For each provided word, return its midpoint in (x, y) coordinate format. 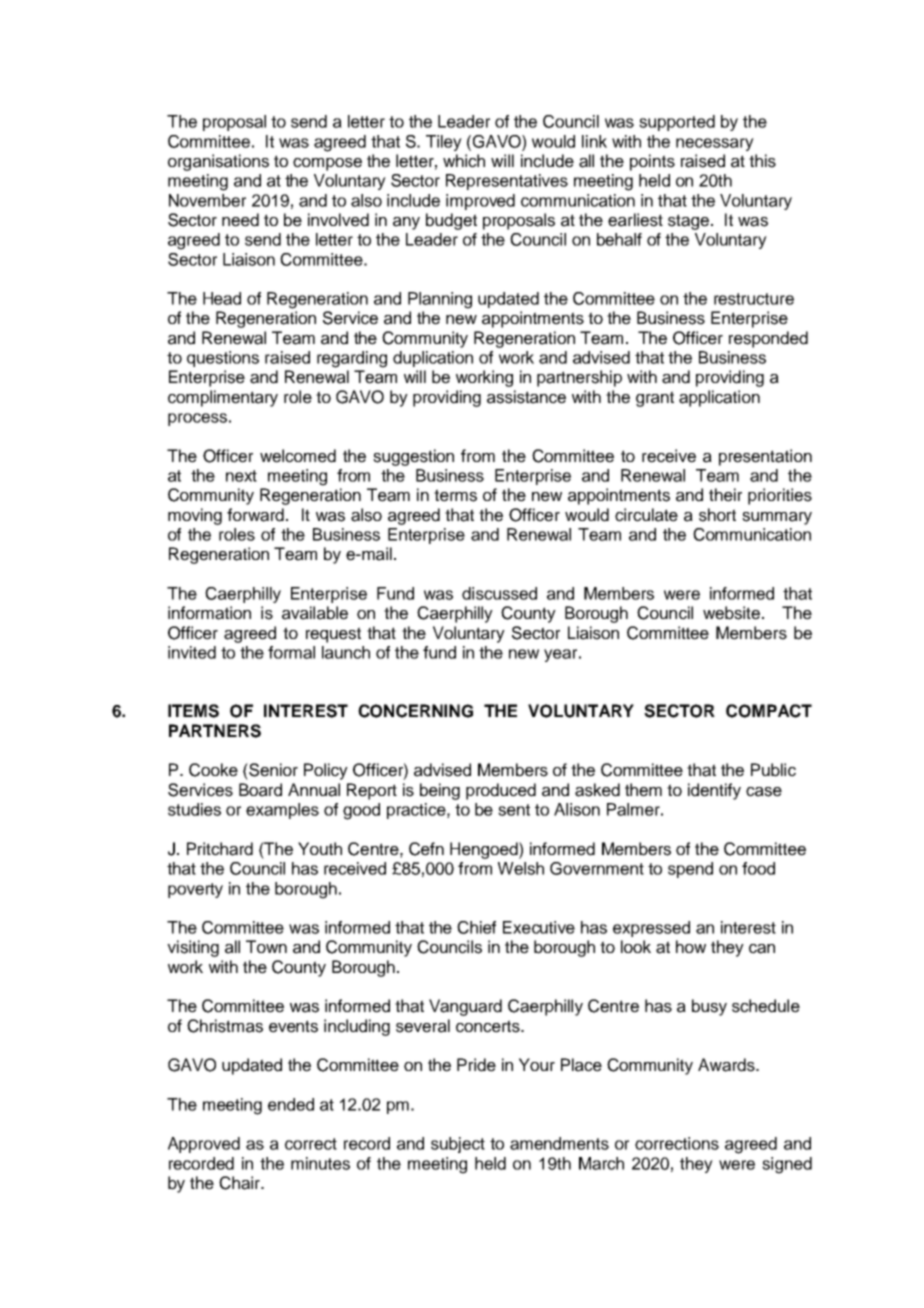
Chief (476, 927)
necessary (715, 144)
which (464, 161)
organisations (218, 162)
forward (255, 515)
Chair (240, 1183)
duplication (433, 359)
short (717, 515)
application (719, 398)
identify (714, 791)
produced (501, 791)
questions (223, 359)
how (691, 946)
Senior (272, 770)
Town (266, 946)
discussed (499, 593)
